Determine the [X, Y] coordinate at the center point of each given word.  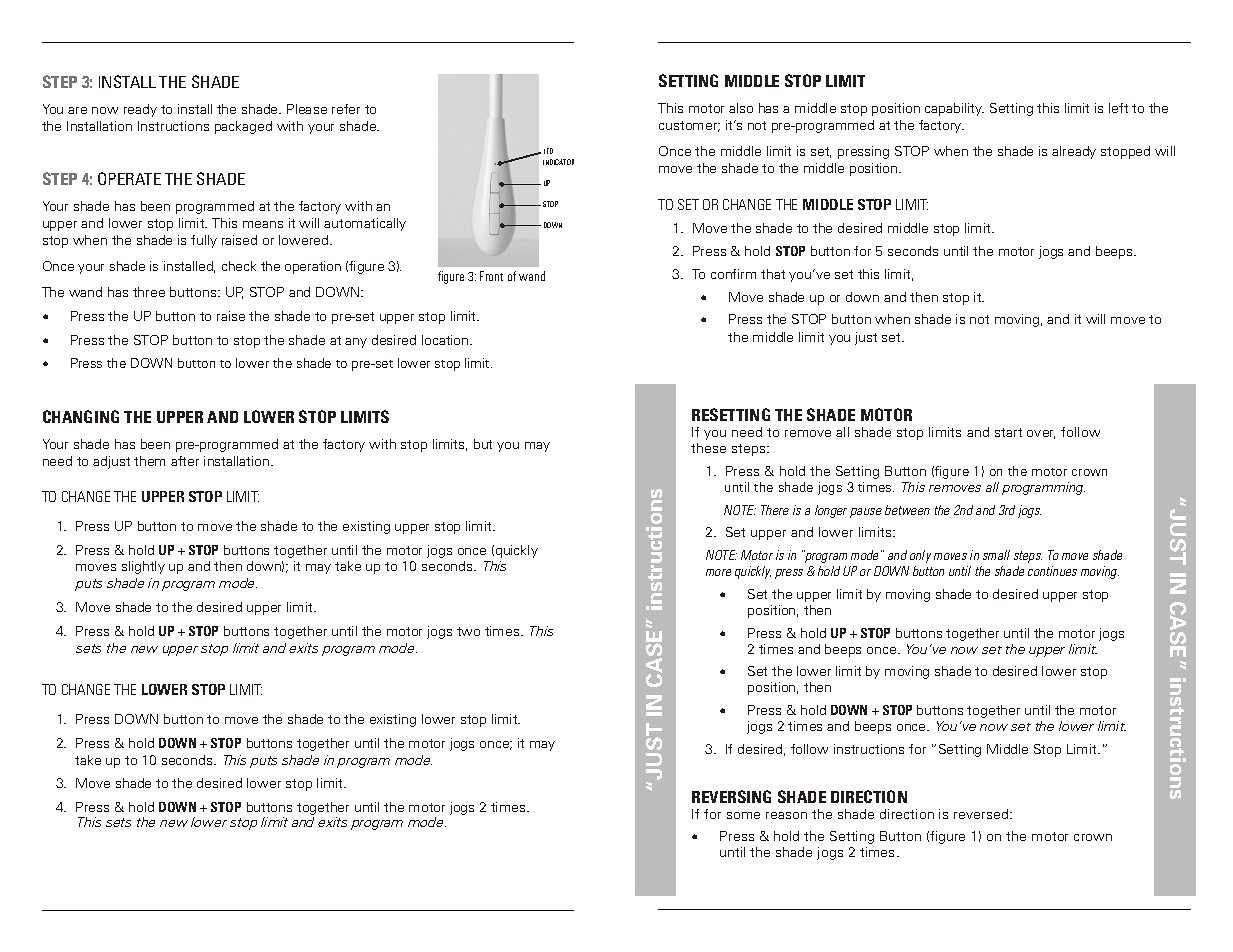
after [185, 461]
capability [954, 109]
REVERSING [731, 796]
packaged [243, 127]
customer [689, 126]
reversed [982, 814]
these [708, 448]
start [1008, 432]
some [743, 815]
